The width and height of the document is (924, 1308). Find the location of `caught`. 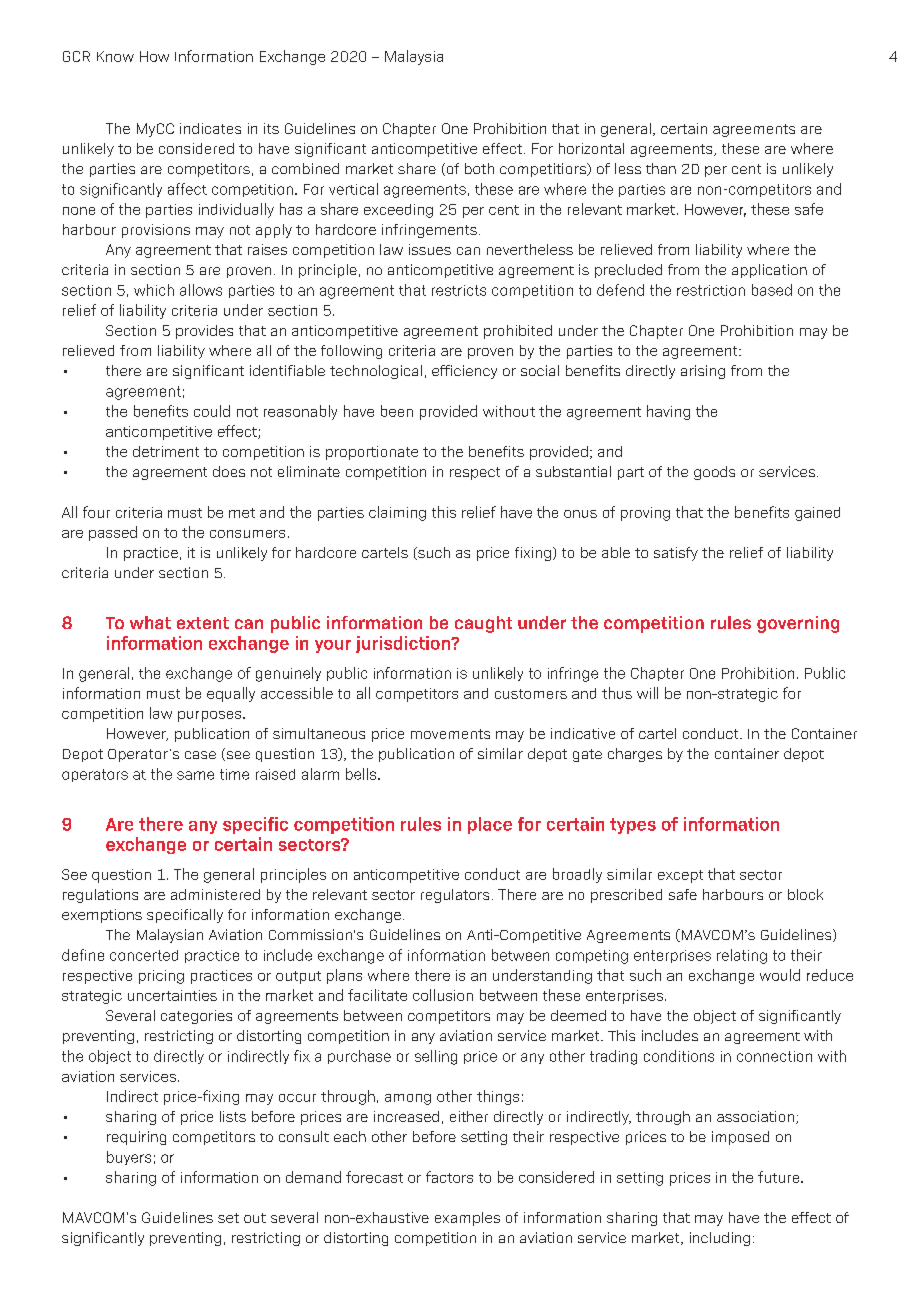

caught is located at coordinates (483, 624).
